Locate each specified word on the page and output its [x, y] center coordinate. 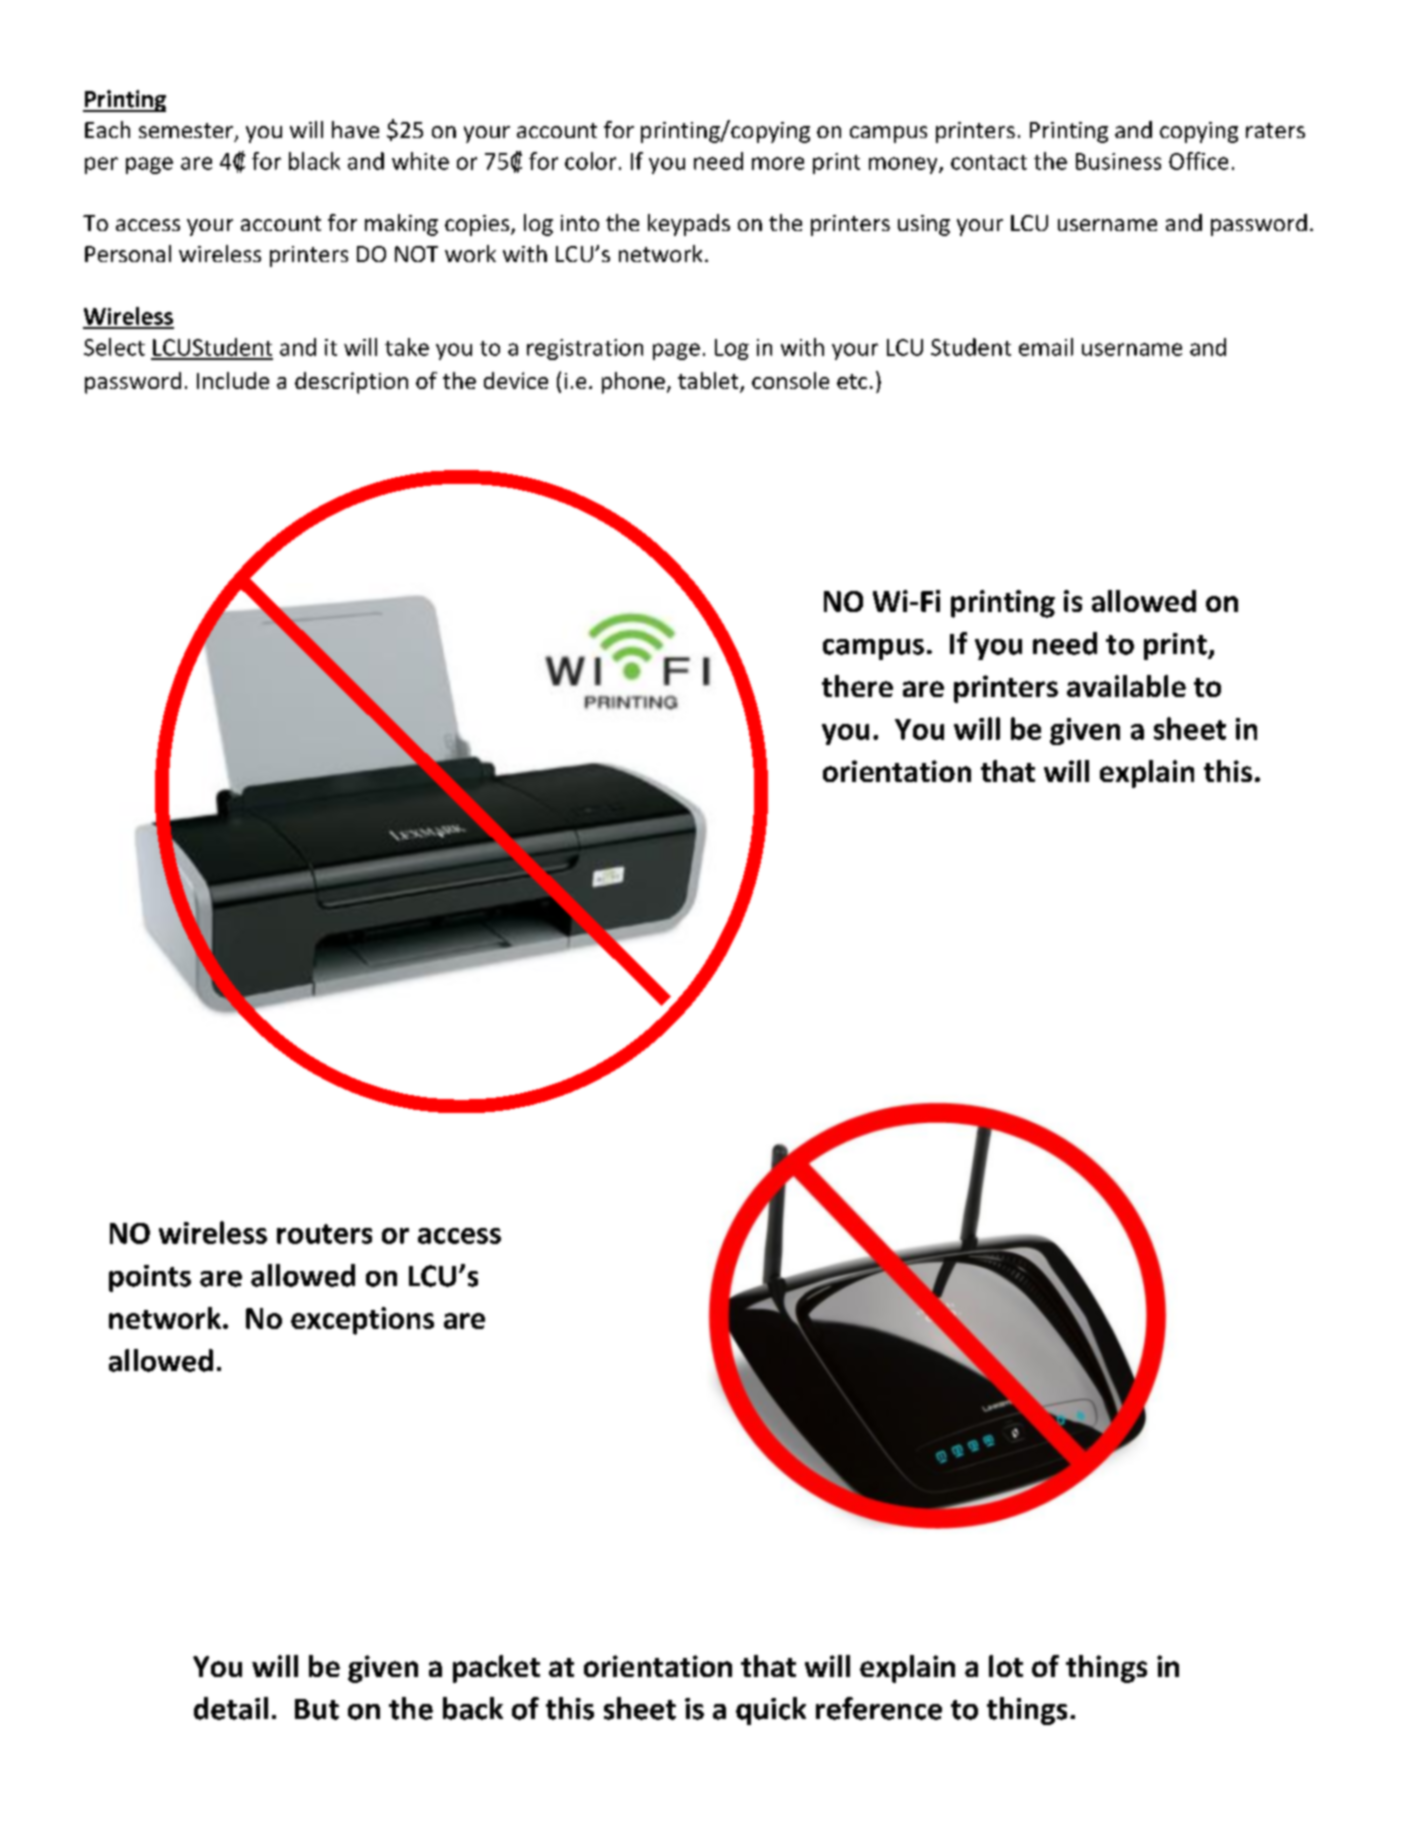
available [1126, 686]
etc [852, 381]
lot [1006, 1666]
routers [324, 1234]
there [857, 686]
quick [771, 1711]
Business [1118, 161]
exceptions [362, 1321]
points [150, 1278]
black [314, 161]
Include [233, 380]
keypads [689, 225]
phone [633, 383]
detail [231, 1708]
